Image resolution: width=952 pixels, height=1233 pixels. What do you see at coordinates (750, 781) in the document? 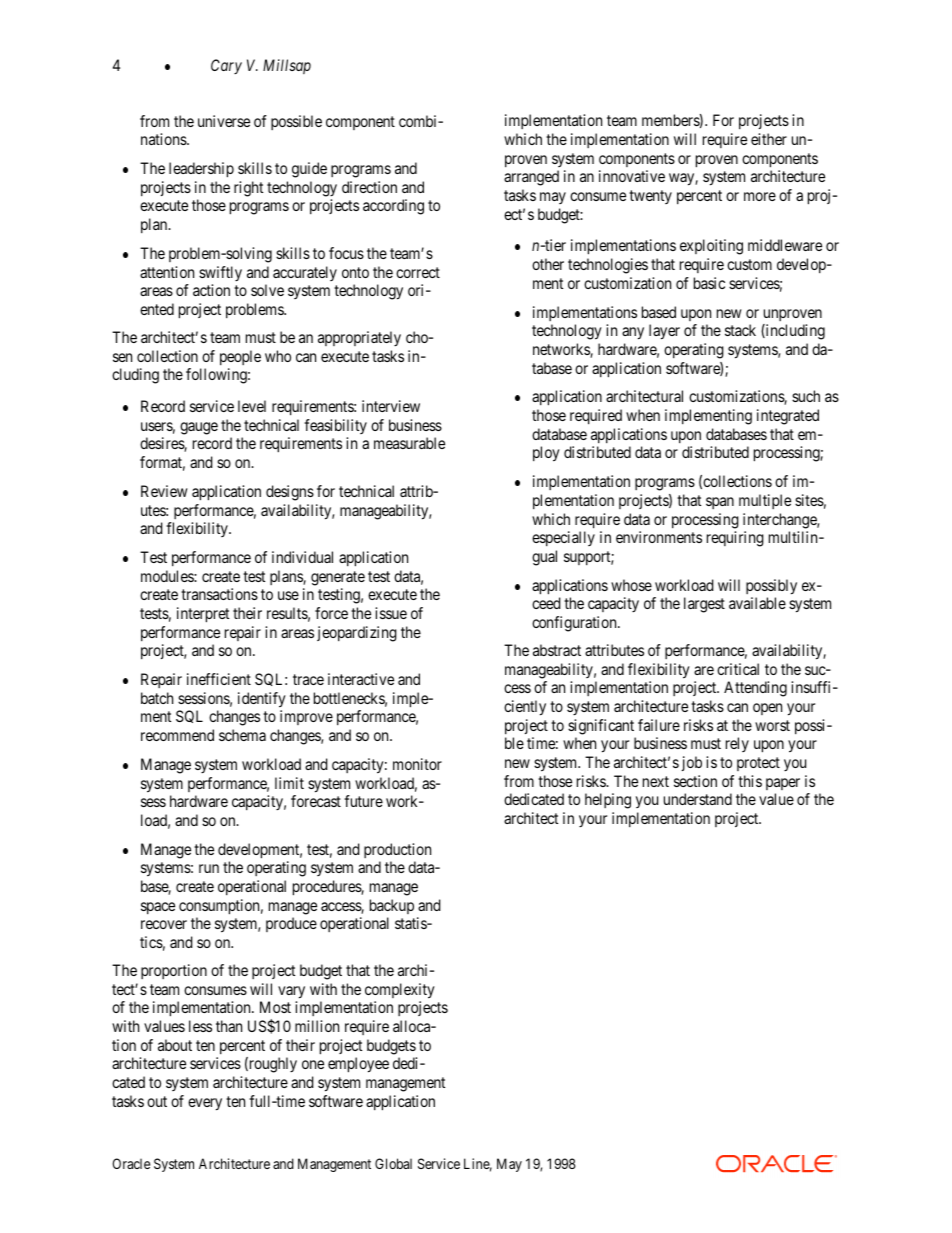
I see `this` at bounding box center [750, 781].
